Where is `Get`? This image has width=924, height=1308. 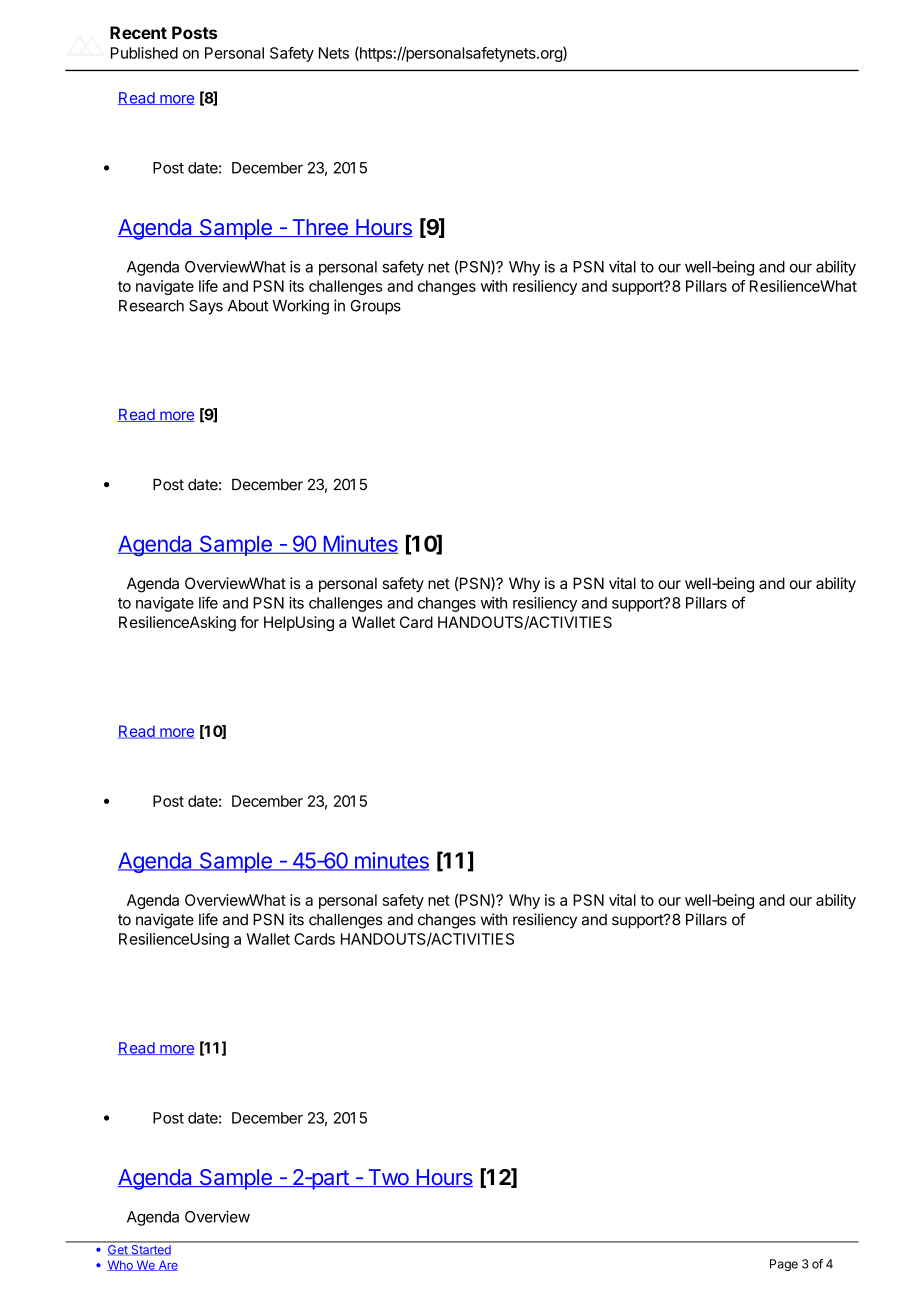
Get is located at coordinates (118, 1249).
